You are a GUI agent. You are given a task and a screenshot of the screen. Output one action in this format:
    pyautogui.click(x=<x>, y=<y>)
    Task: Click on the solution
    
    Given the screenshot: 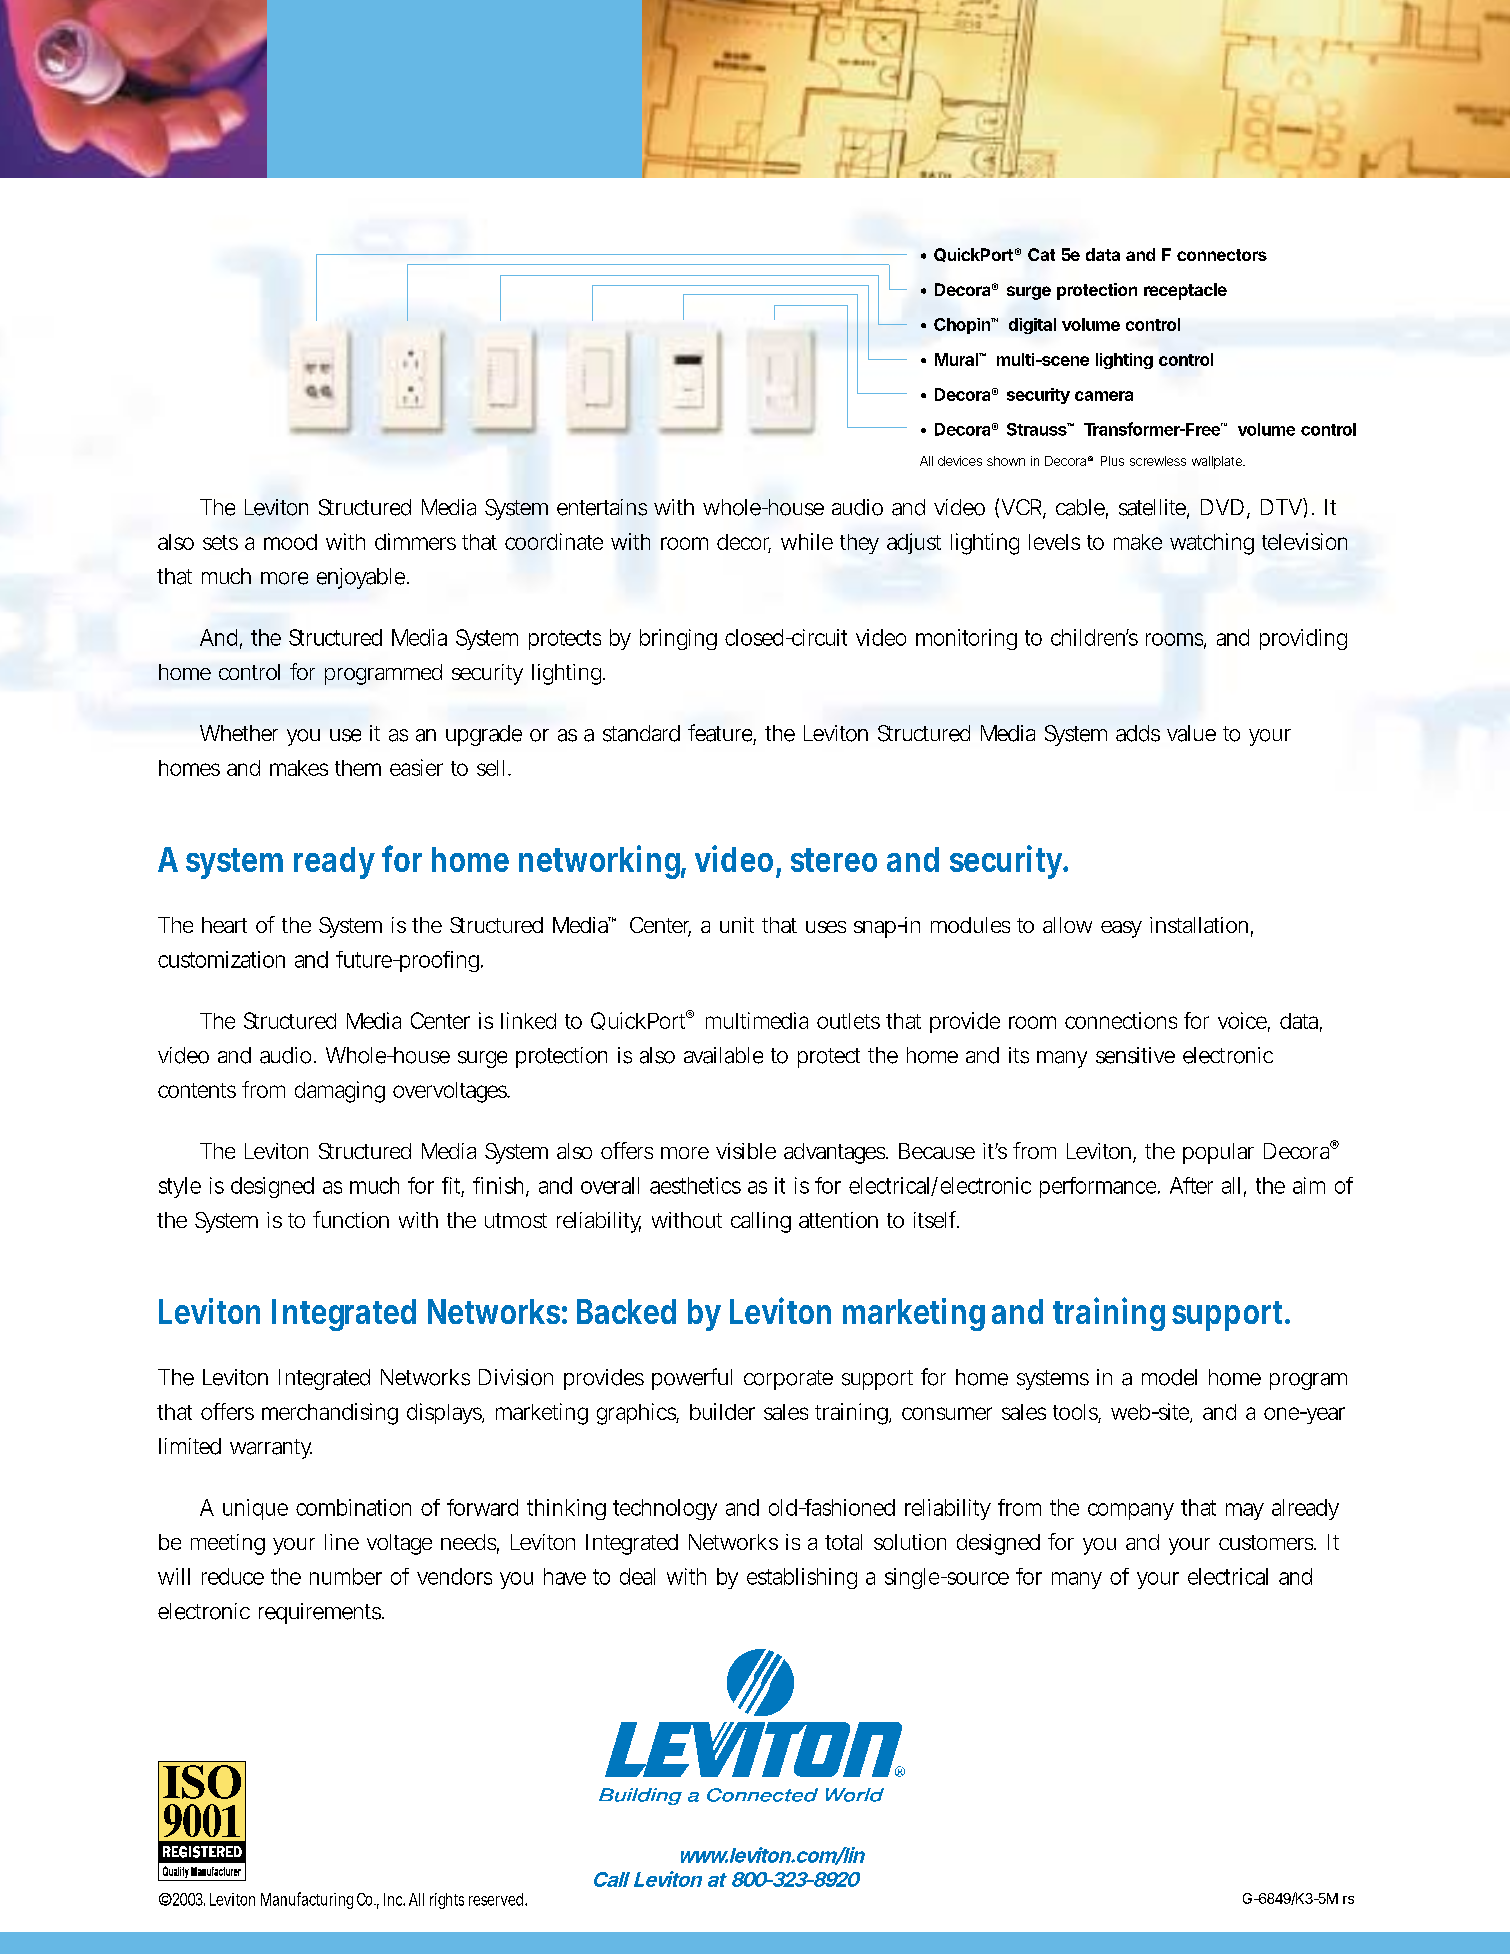 What is the action you would take?
    pyautogui.click(x=910, y=1542)
